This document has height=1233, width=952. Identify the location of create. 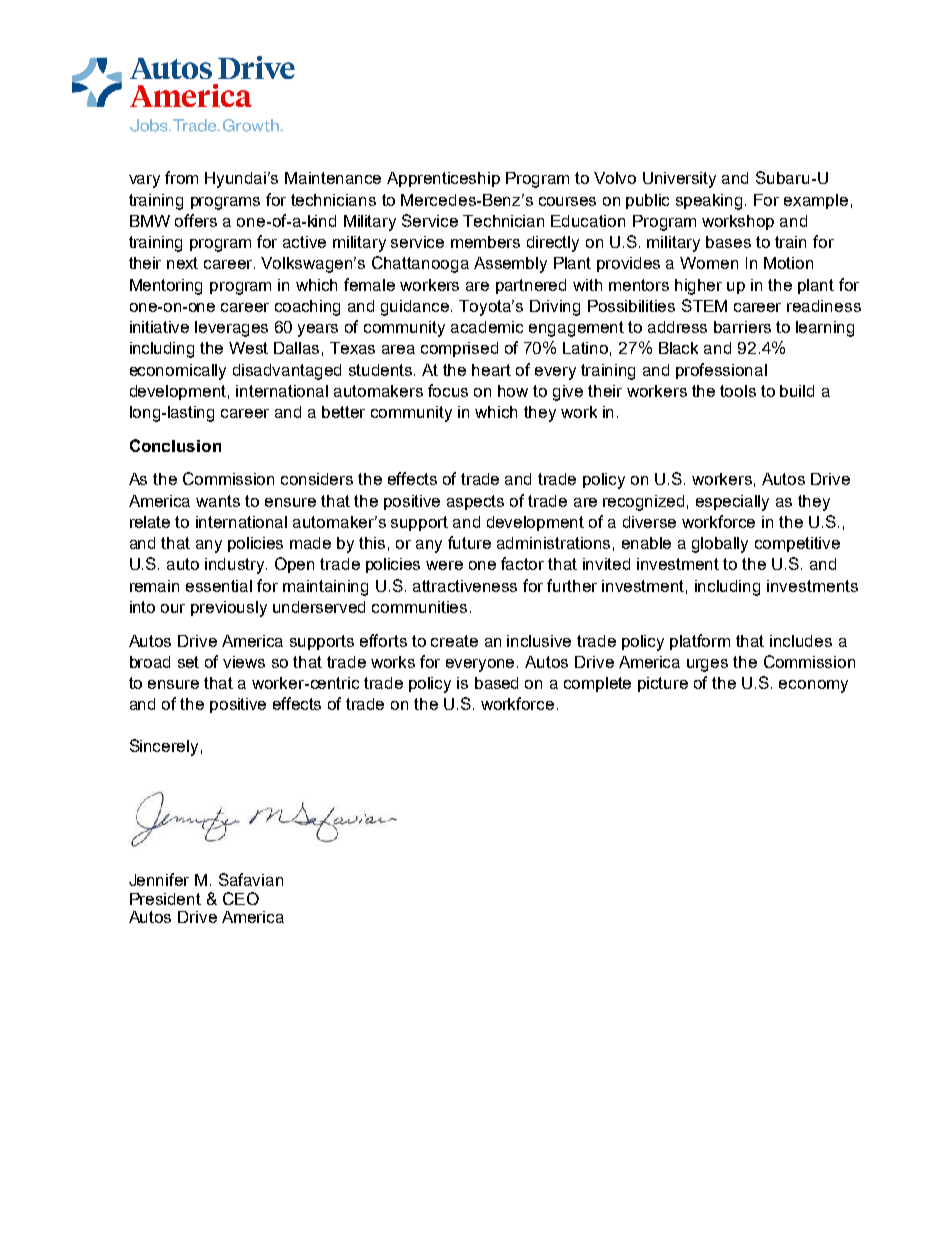
(454, 641).
